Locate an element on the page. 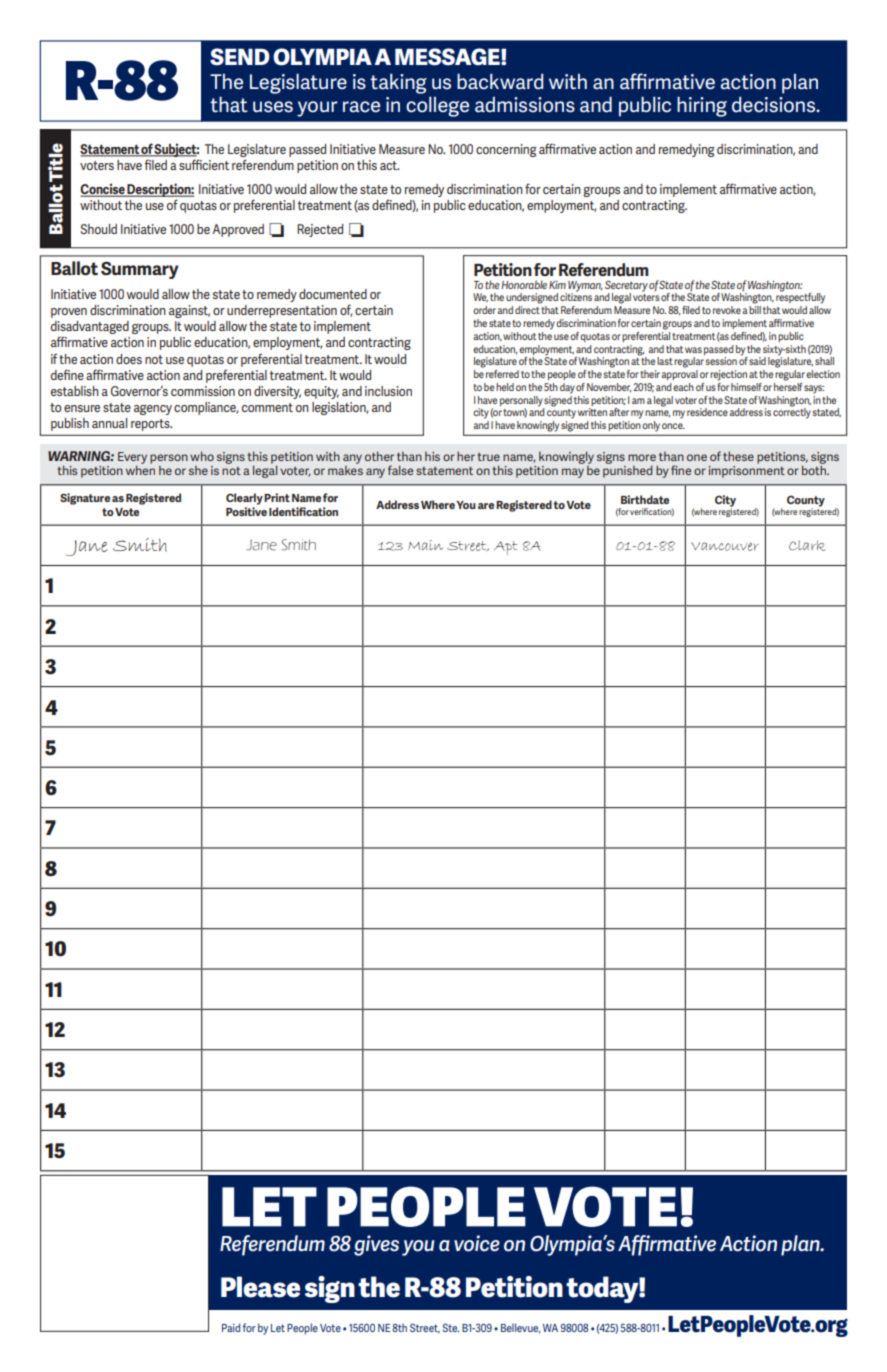 This image has width=887, height=1372. Main is located at coordinates (425, 545).
